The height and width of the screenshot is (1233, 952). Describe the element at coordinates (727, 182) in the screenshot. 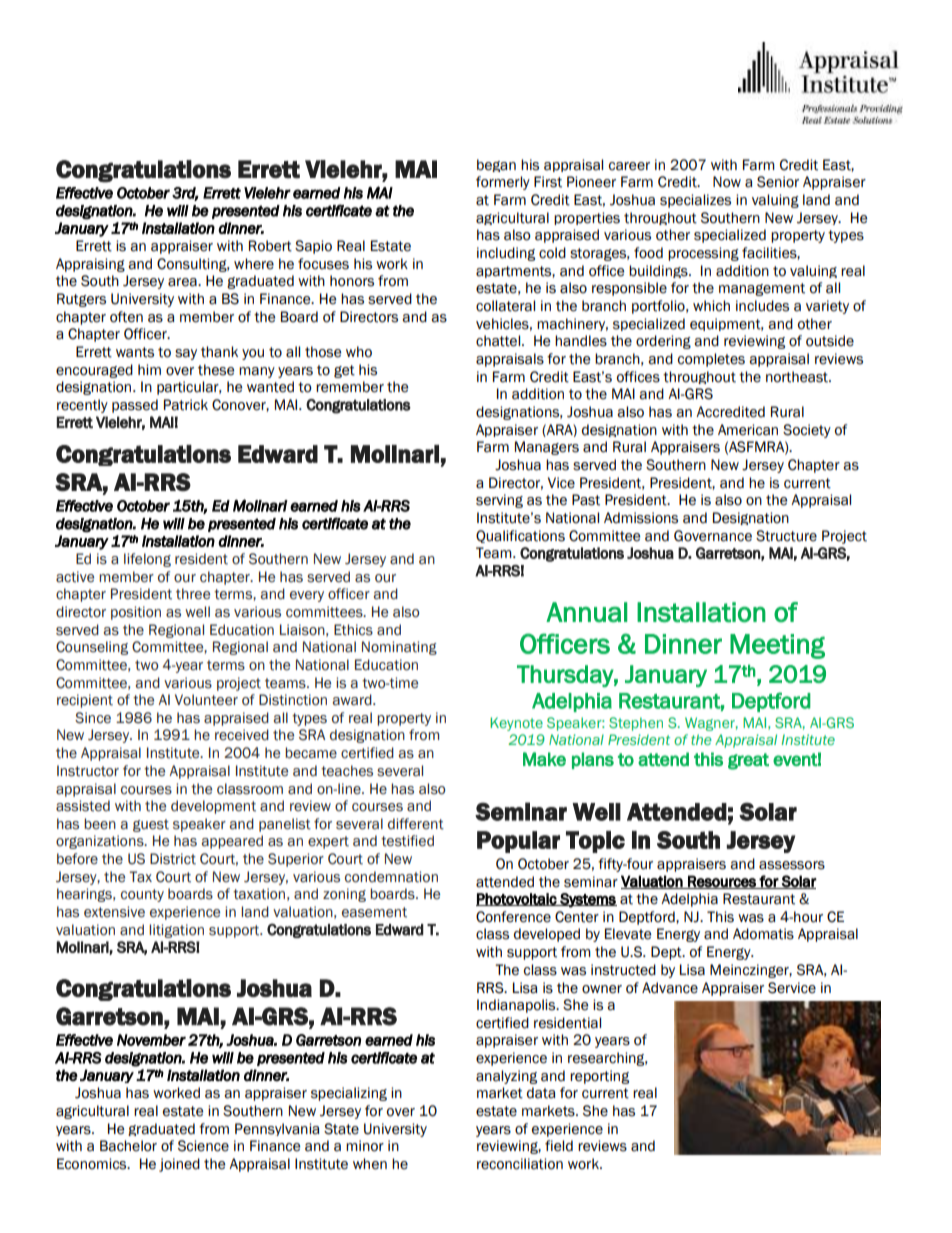

I see `Now` at that location.
